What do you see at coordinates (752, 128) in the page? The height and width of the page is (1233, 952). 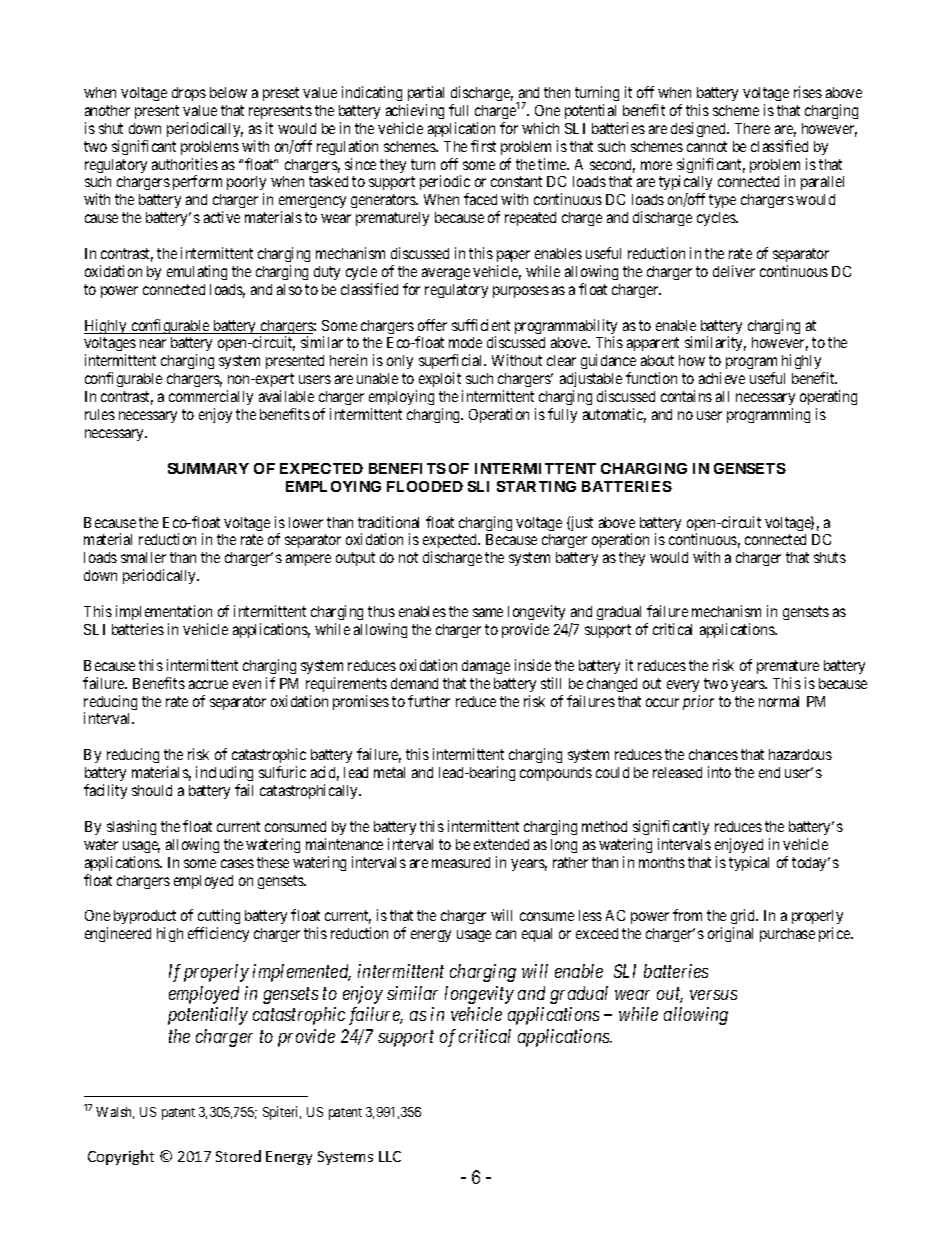 I see `There` at bounding box center [752, 128].
